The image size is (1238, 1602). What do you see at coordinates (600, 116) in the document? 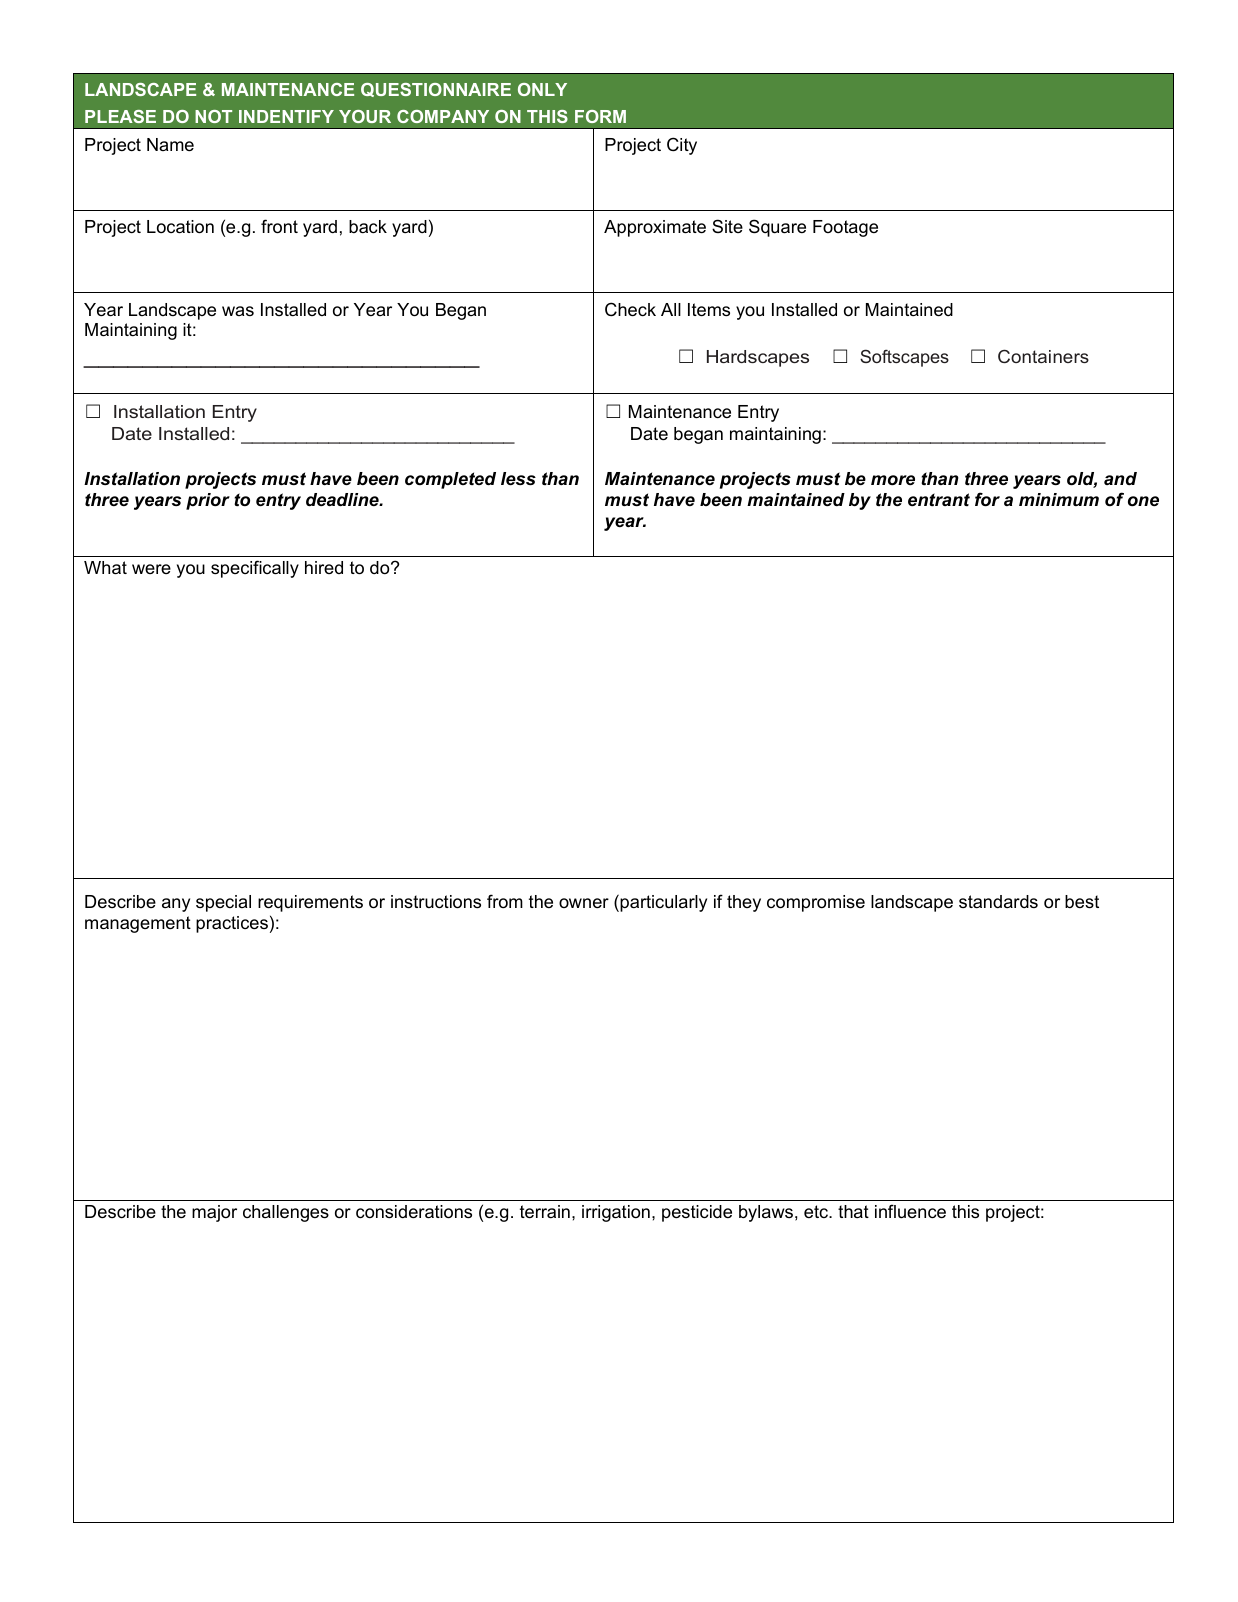
I see `FORM` at bounding box center [600, 116].
